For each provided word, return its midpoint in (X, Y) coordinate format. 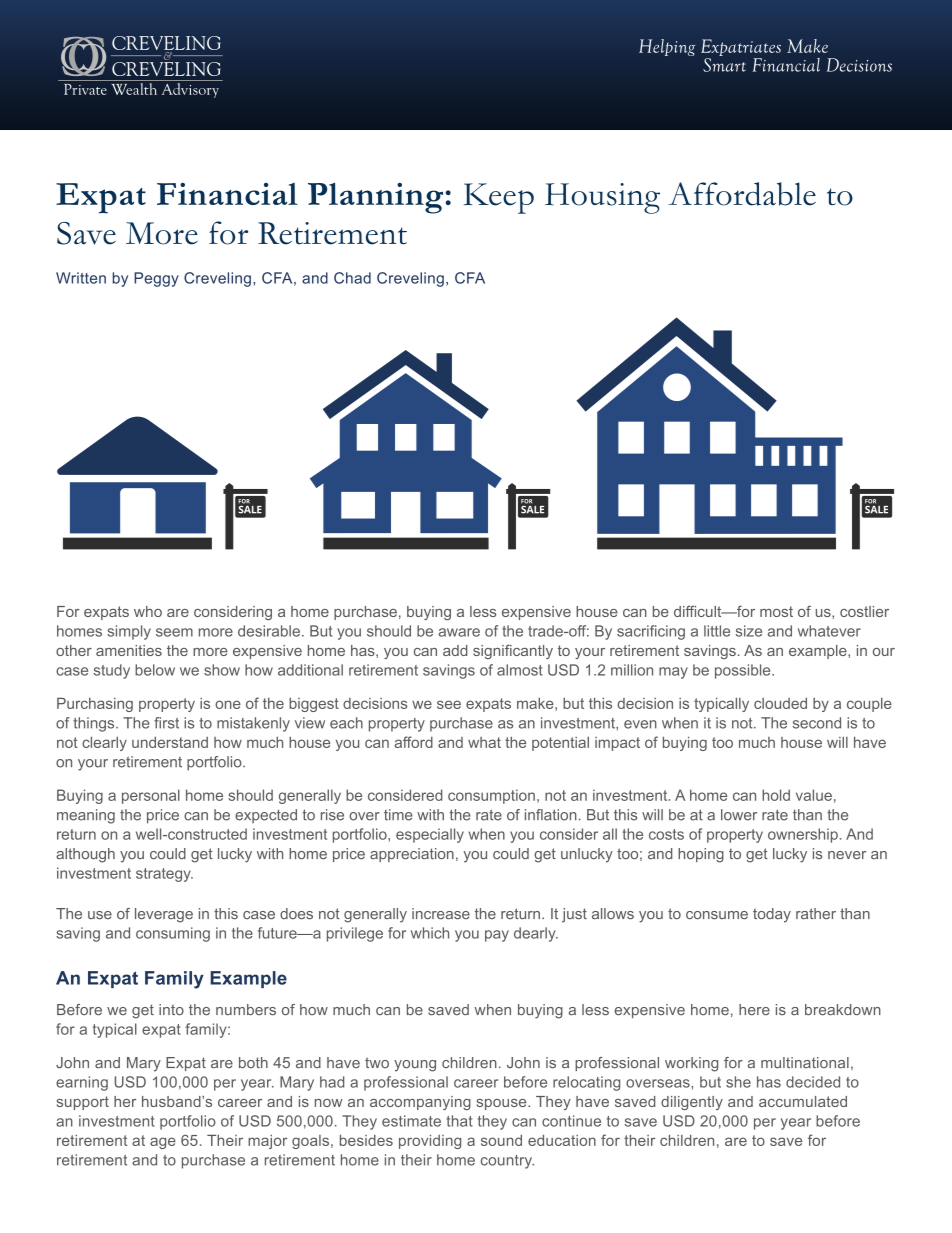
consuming (173, 934)
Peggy (156, 279)
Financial (227, 194)
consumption (491, 796)
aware (459, 632)
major (267, 1142)
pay (497, 936)
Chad (352, 278)
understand (170, 742)
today (772, 915)
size (749, 631)
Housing (602, 198)
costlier (864, 611)
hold (776, 795)
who (148, 611)
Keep (499, 198)
